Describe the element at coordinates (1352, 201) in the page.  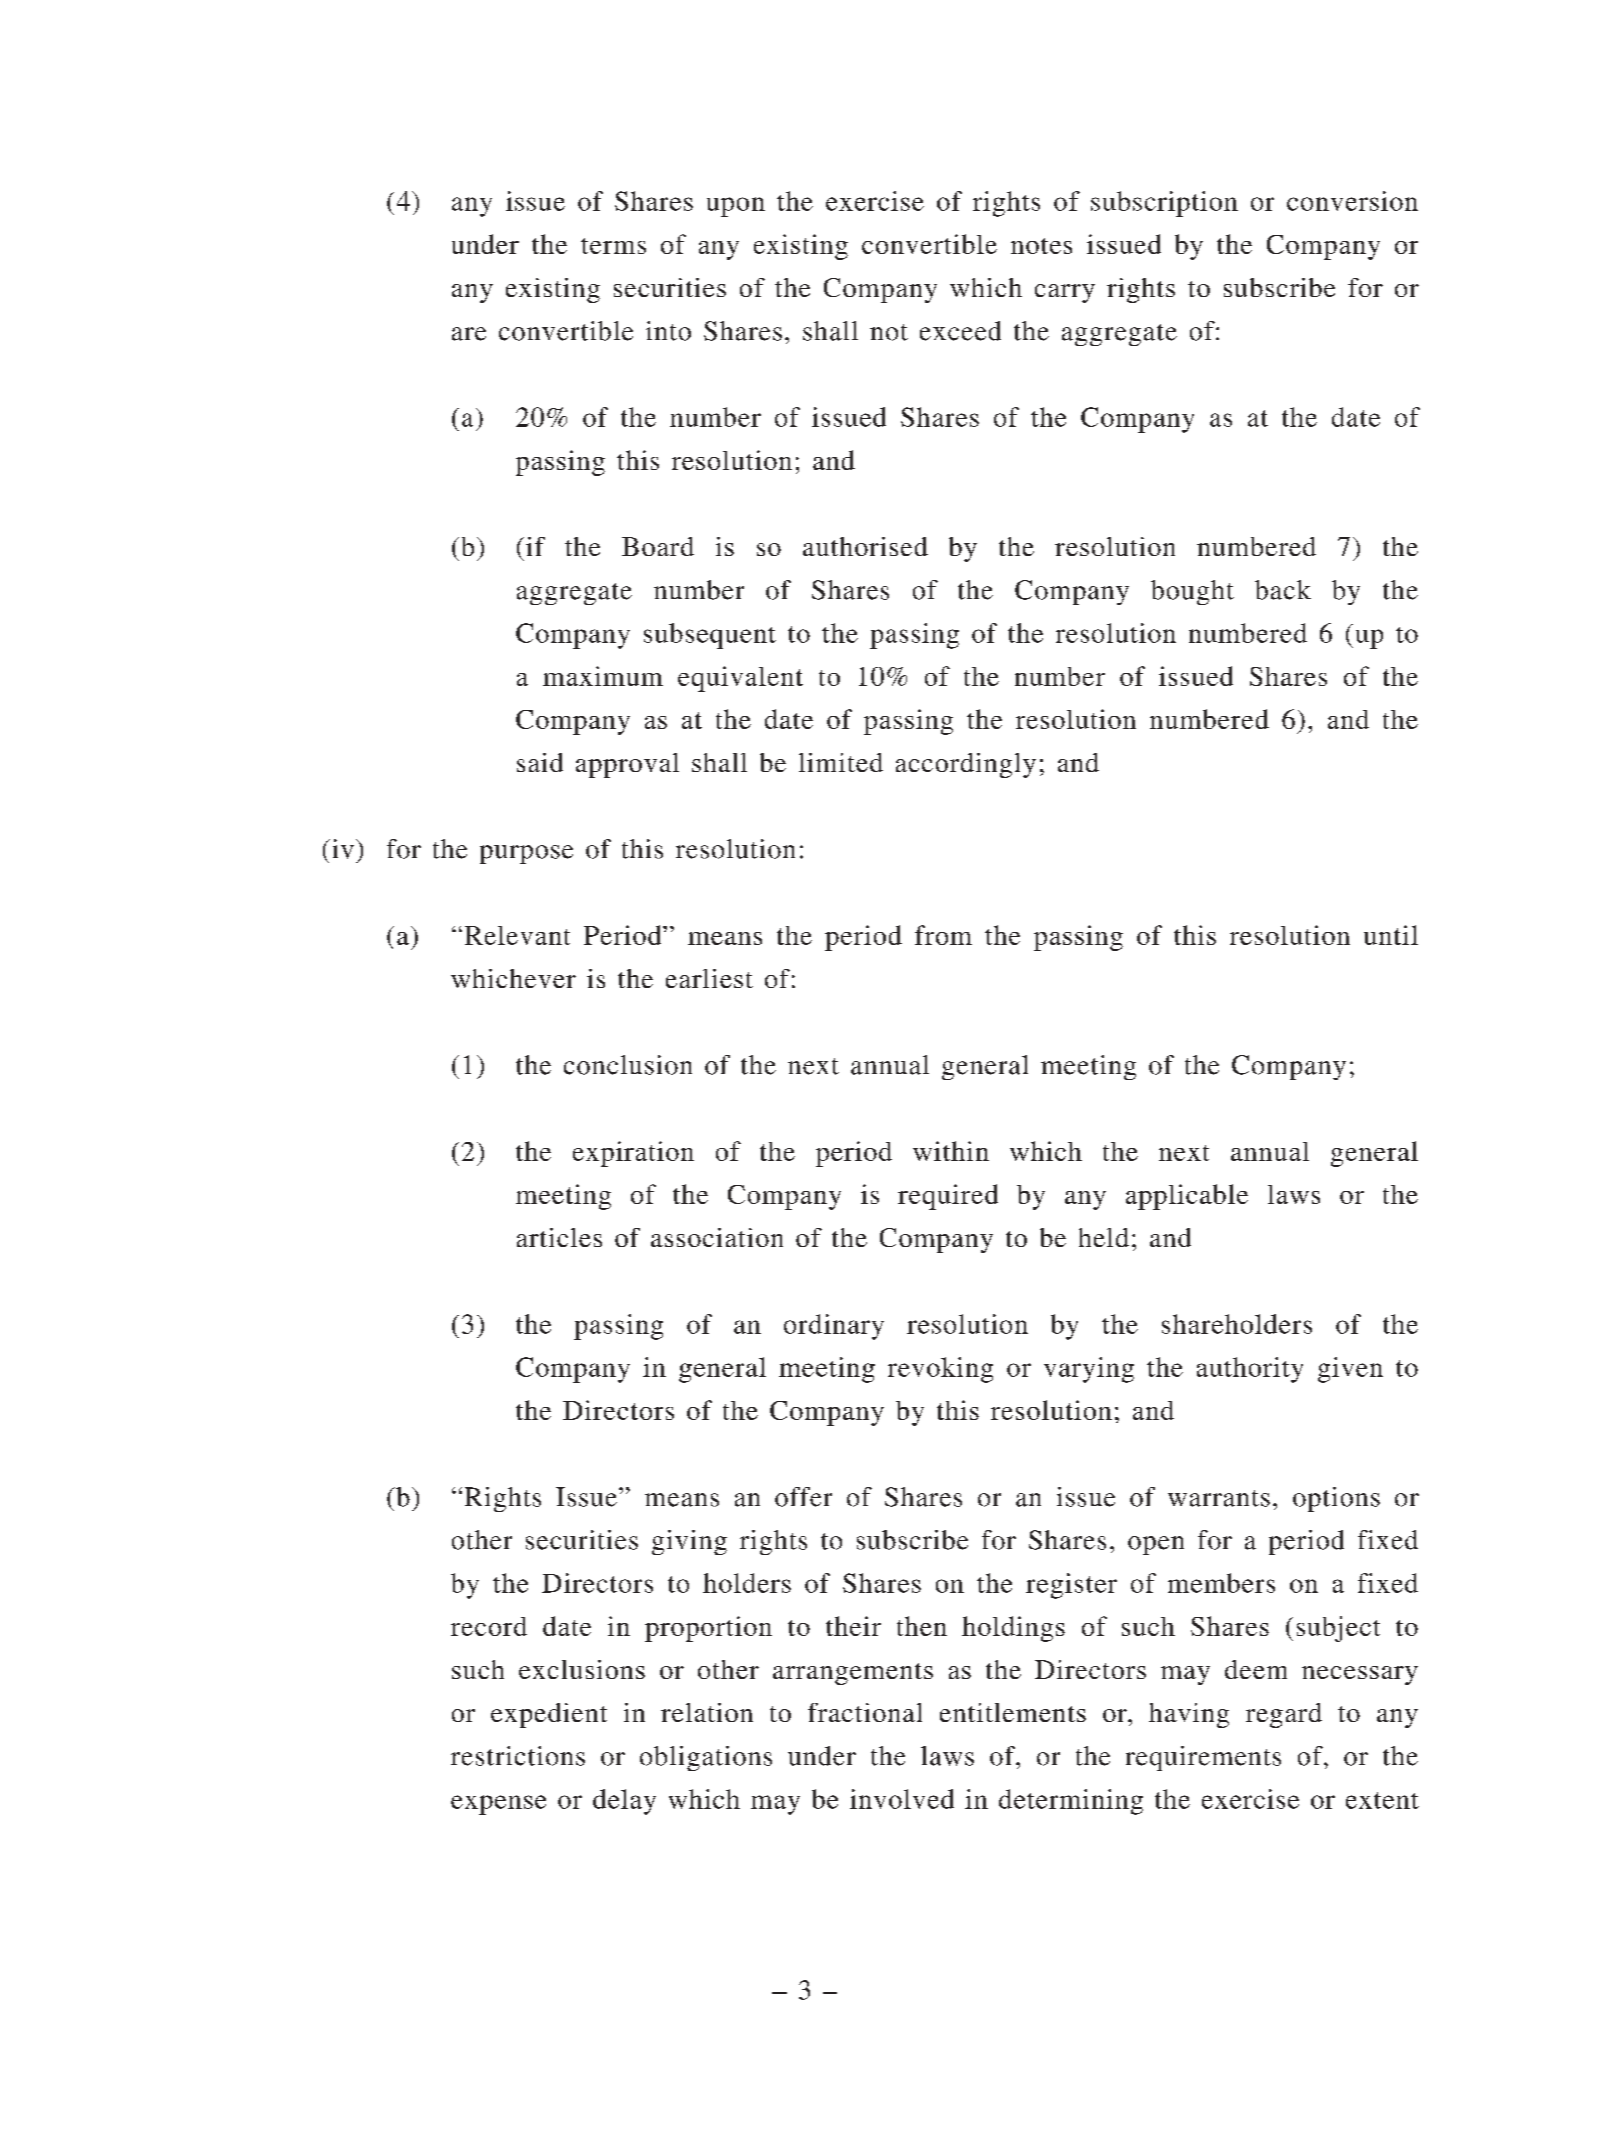
I see `conversion` at that location.
